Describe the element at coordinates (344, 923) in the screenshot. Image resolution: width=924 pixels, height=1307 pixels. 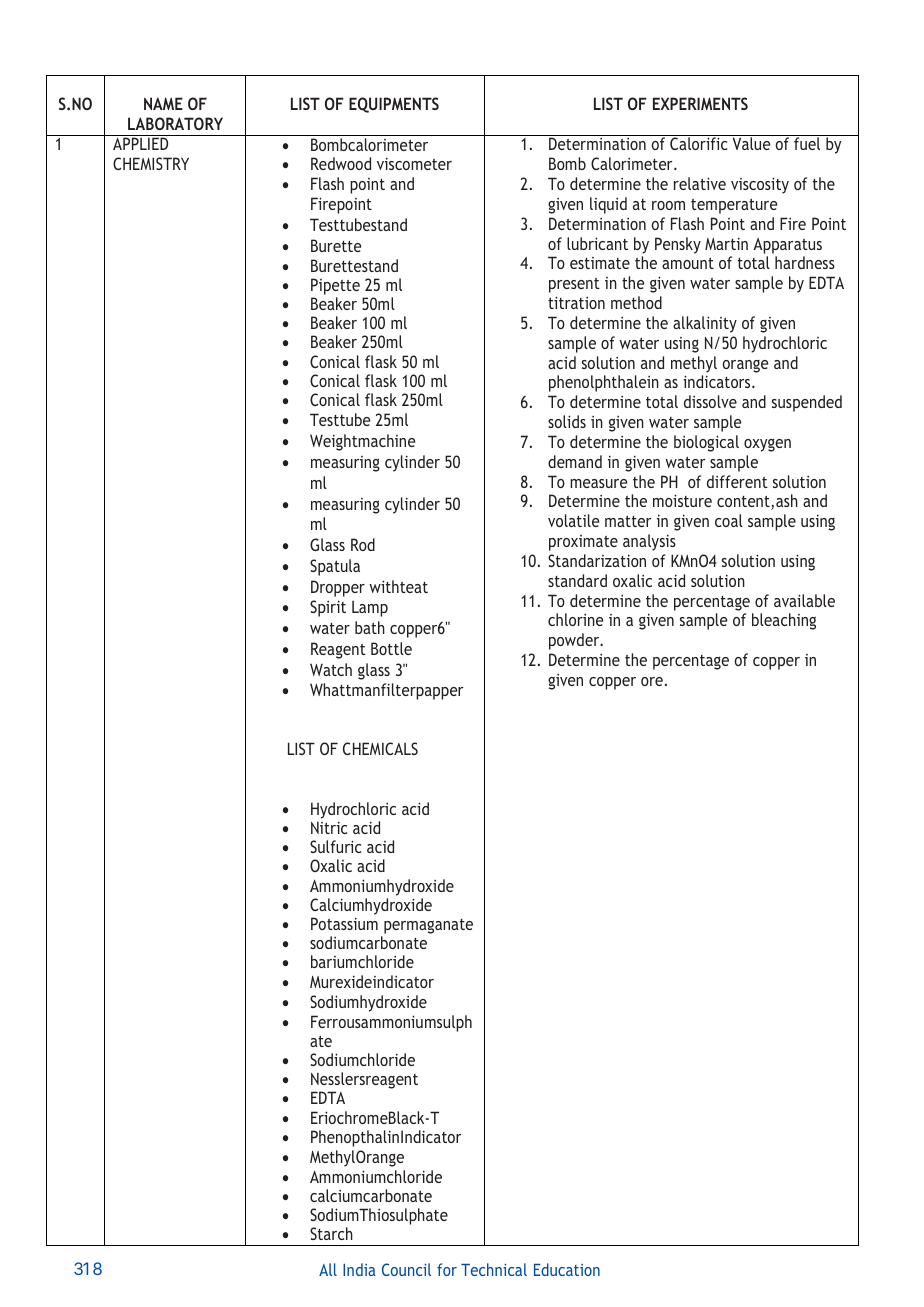
I see `Potassium` at that location.
